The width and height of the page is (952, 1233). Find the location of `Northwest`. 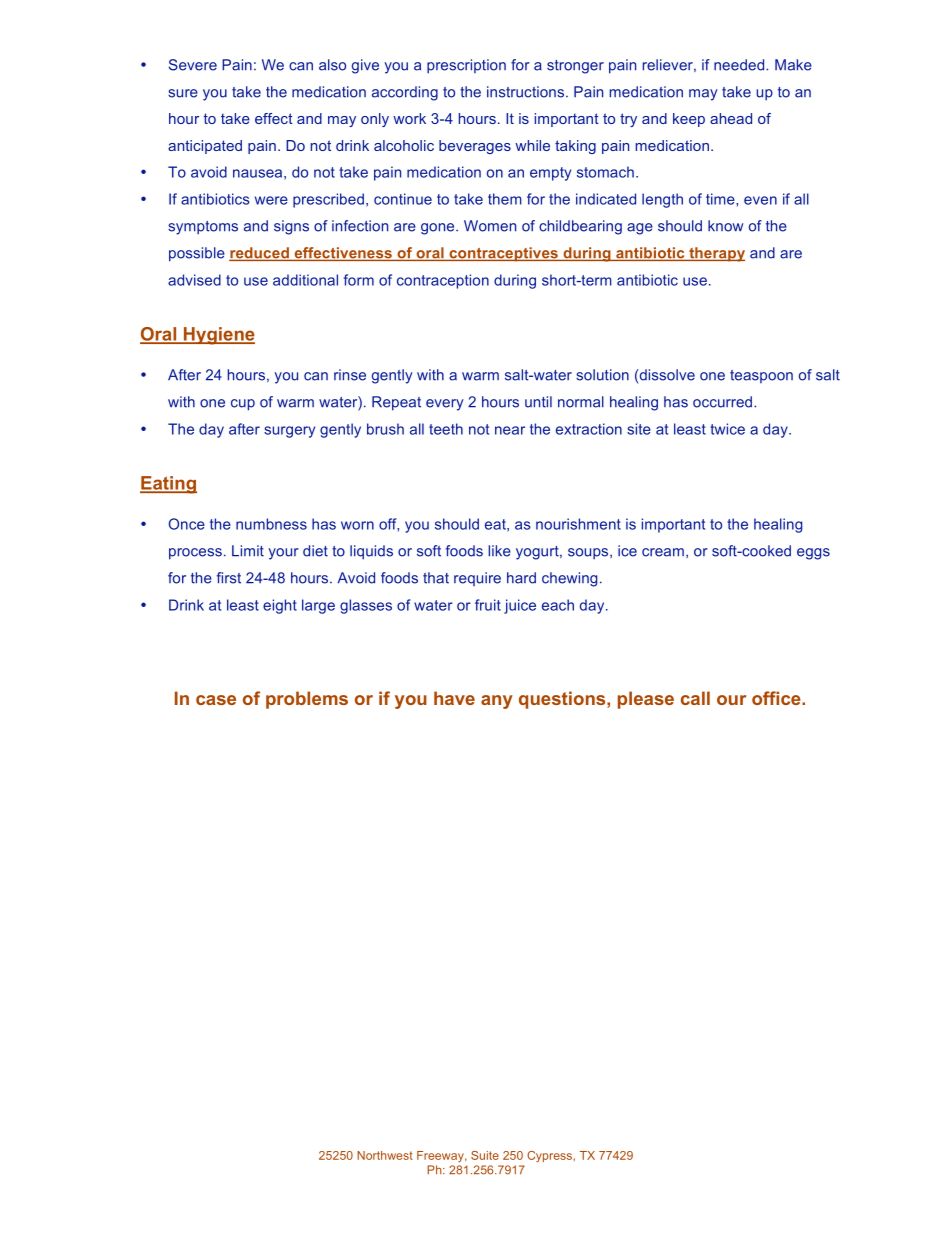

Northwest is located at coordinates (385, 1155).
